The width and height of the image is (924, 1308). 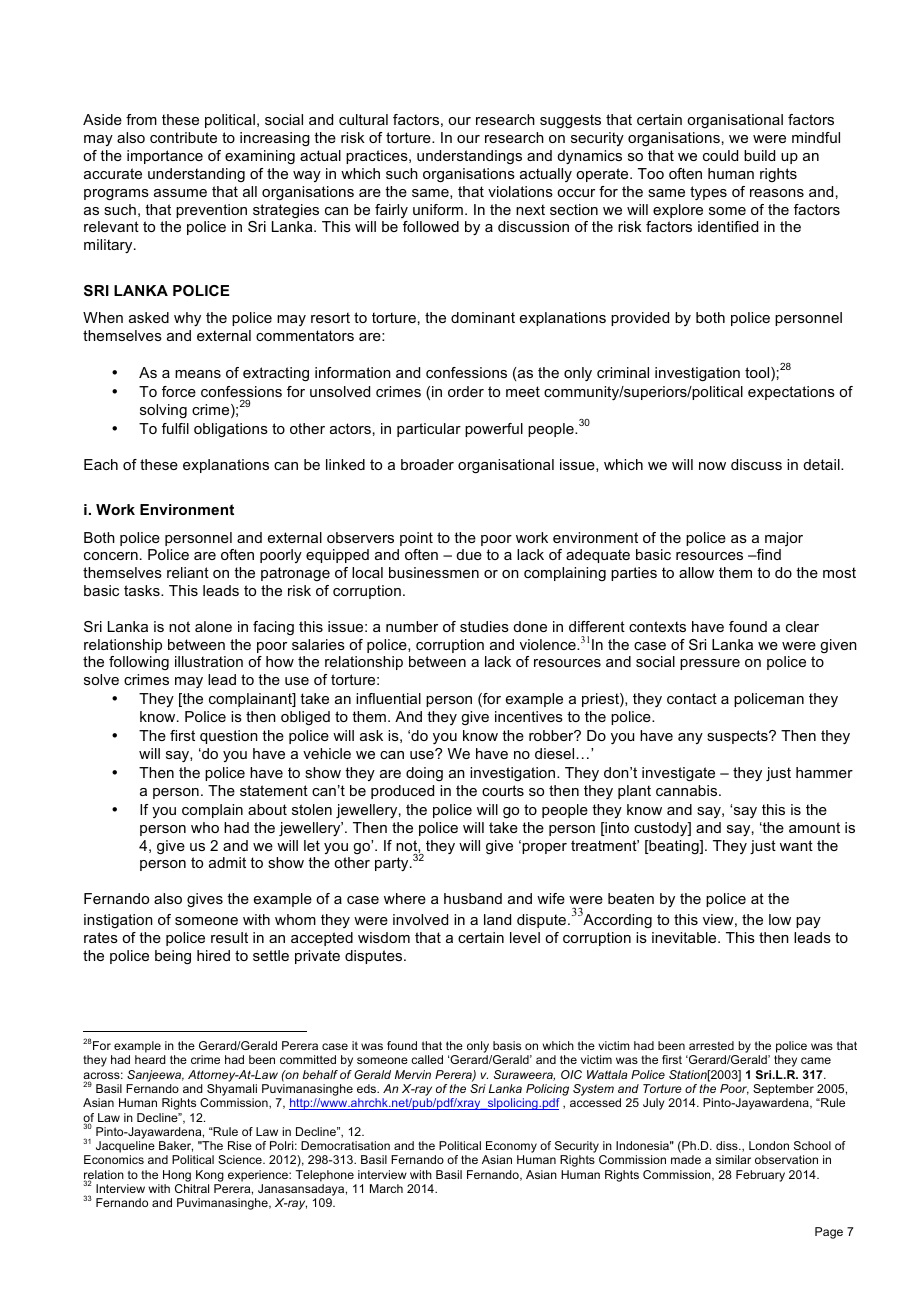 I want to click on fulfil, so click(x=175, y=428).
